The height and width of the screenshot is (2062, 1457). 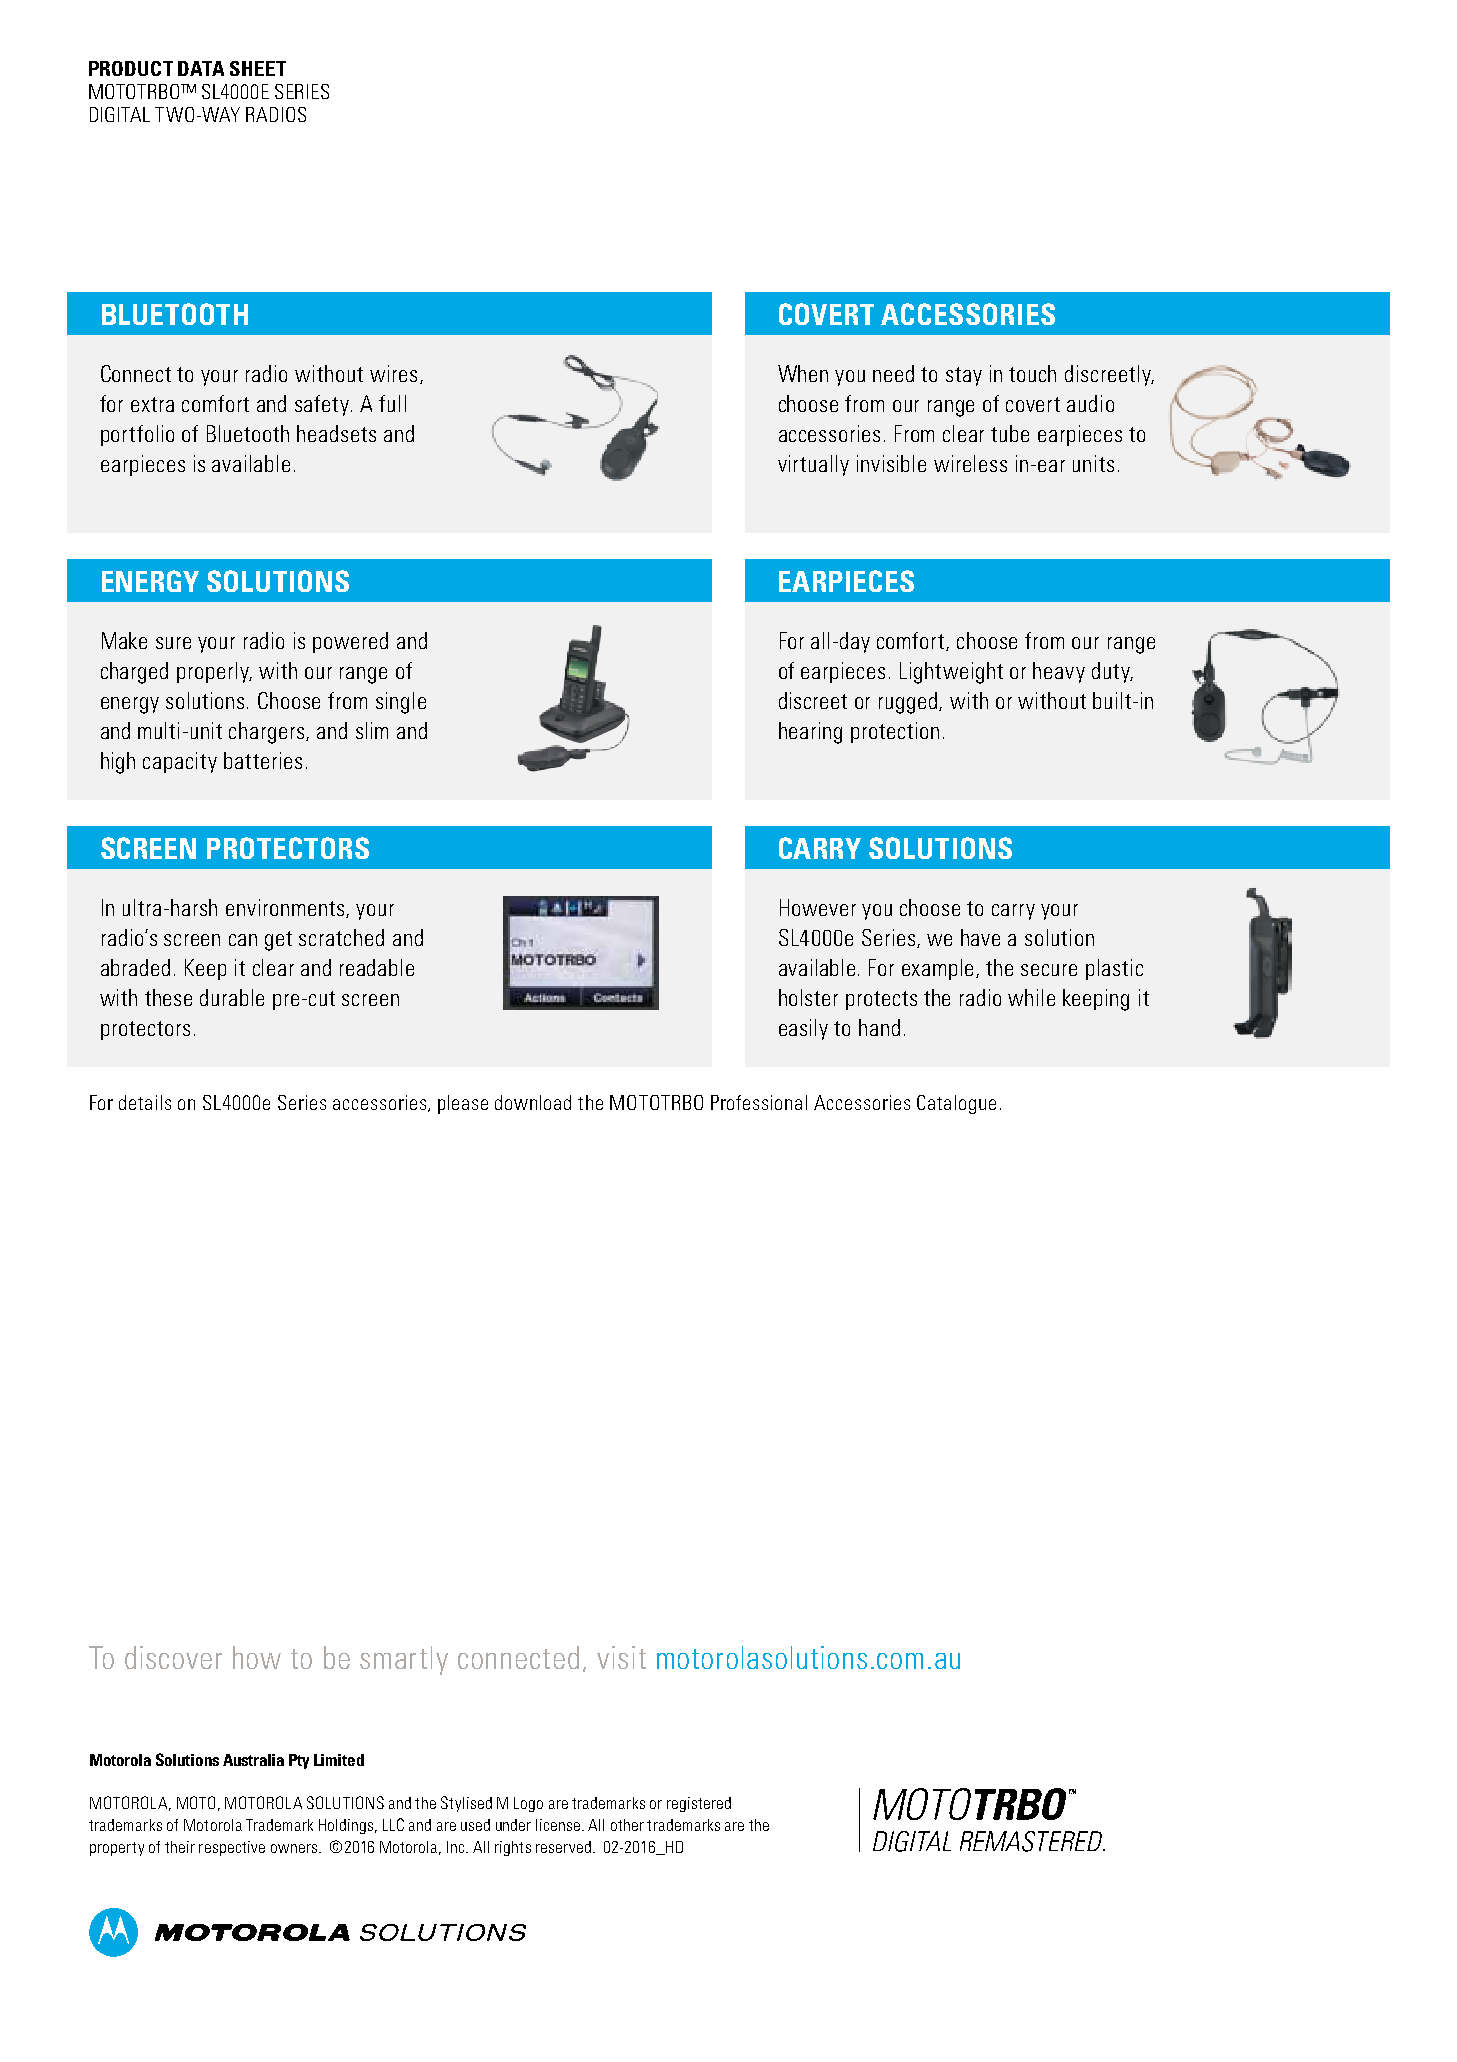 I want to click on have, so click(x=980, y=937).
